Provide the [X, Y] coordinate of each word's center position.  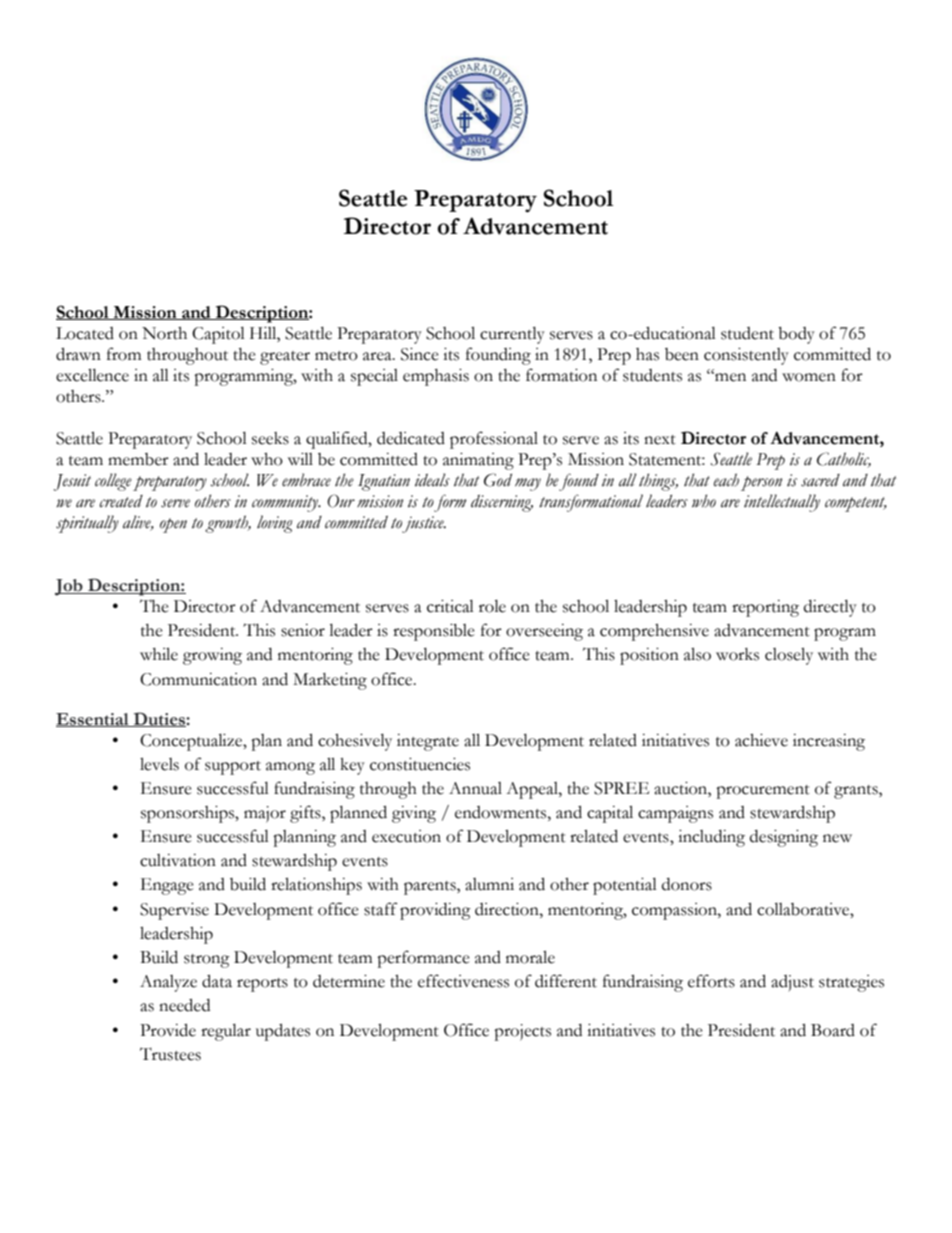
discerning [502, 503]
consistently [746, 356]
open [173, 525]
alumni [489, 884]
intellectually [782, 503]
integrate [428, 742]
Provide [168, 1030]
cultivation [178, 860]
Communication [198, 679]
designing [784, 838]
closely [789, 656]
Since [420, 354]
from [124, 354]
